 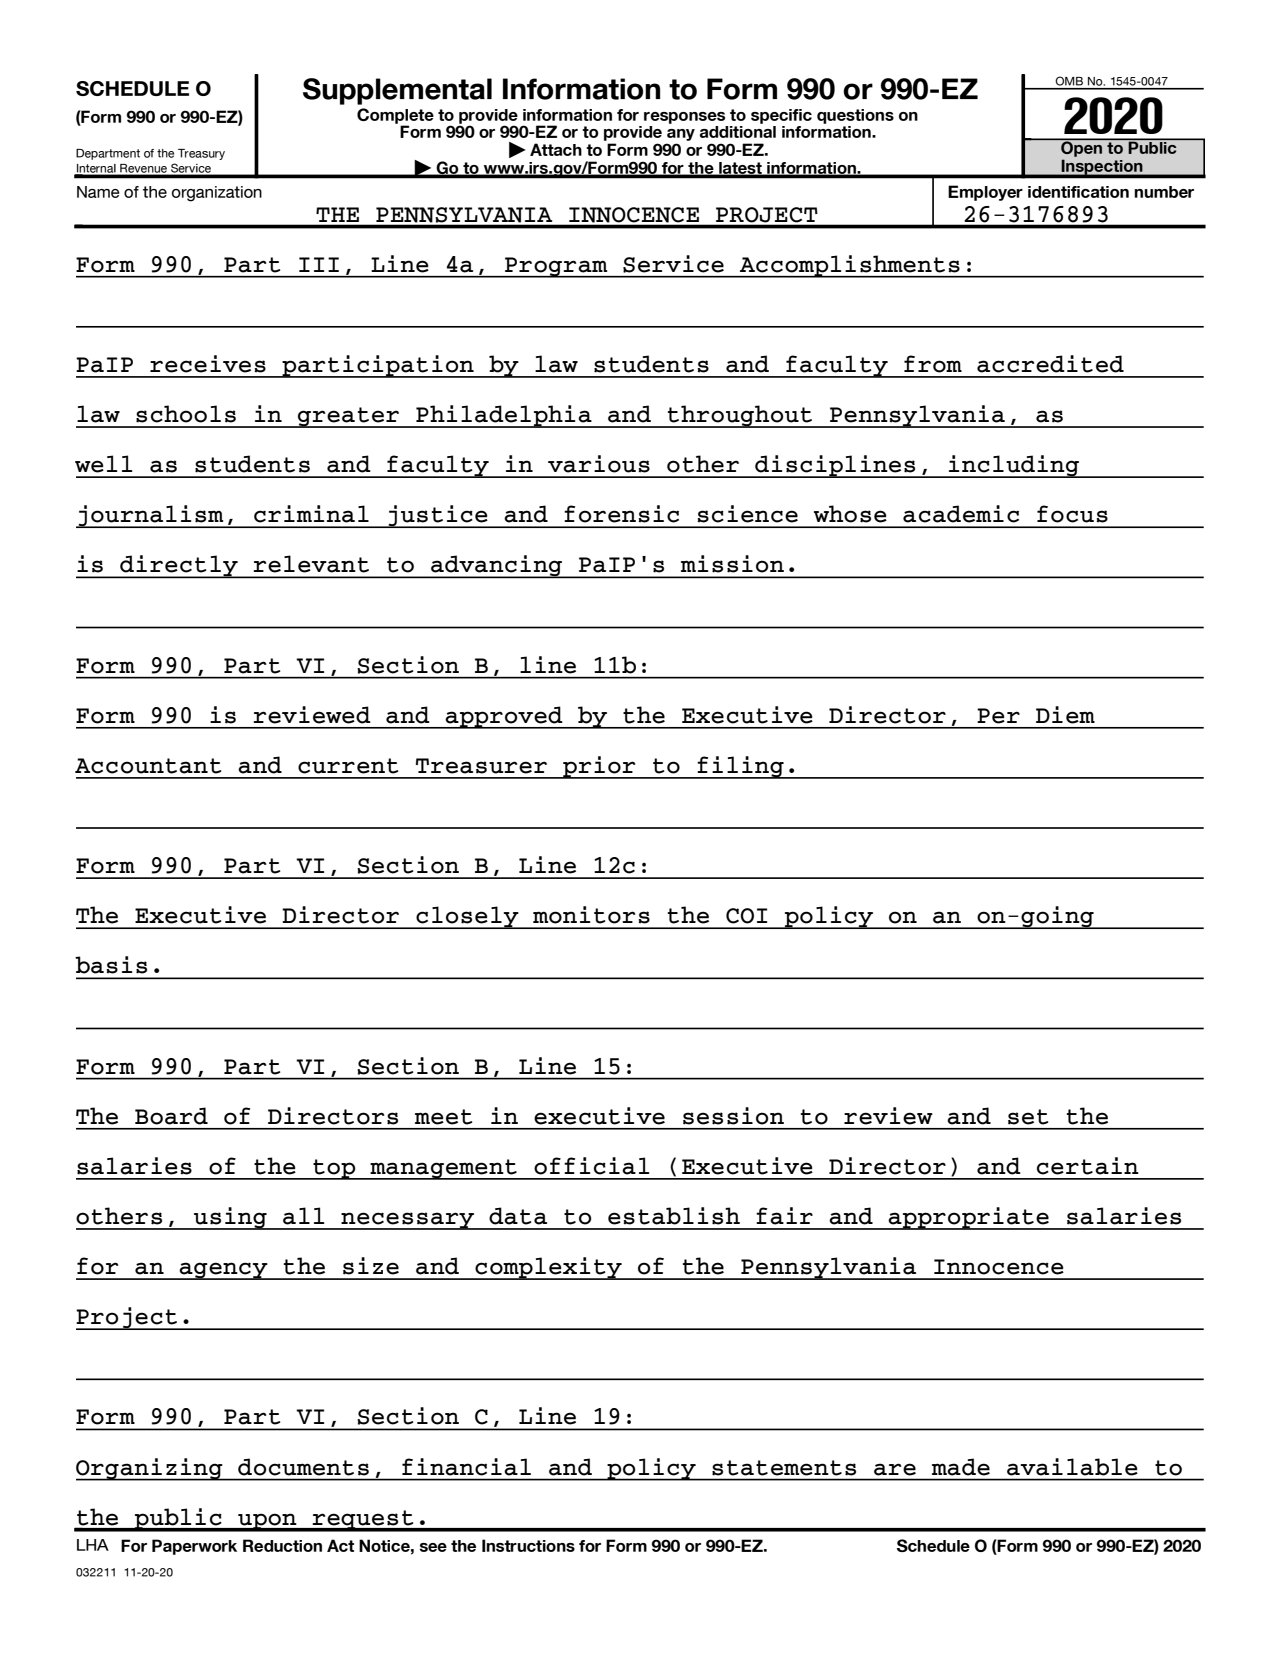 I want to click on Treasury, so click(x=201, y=154).
